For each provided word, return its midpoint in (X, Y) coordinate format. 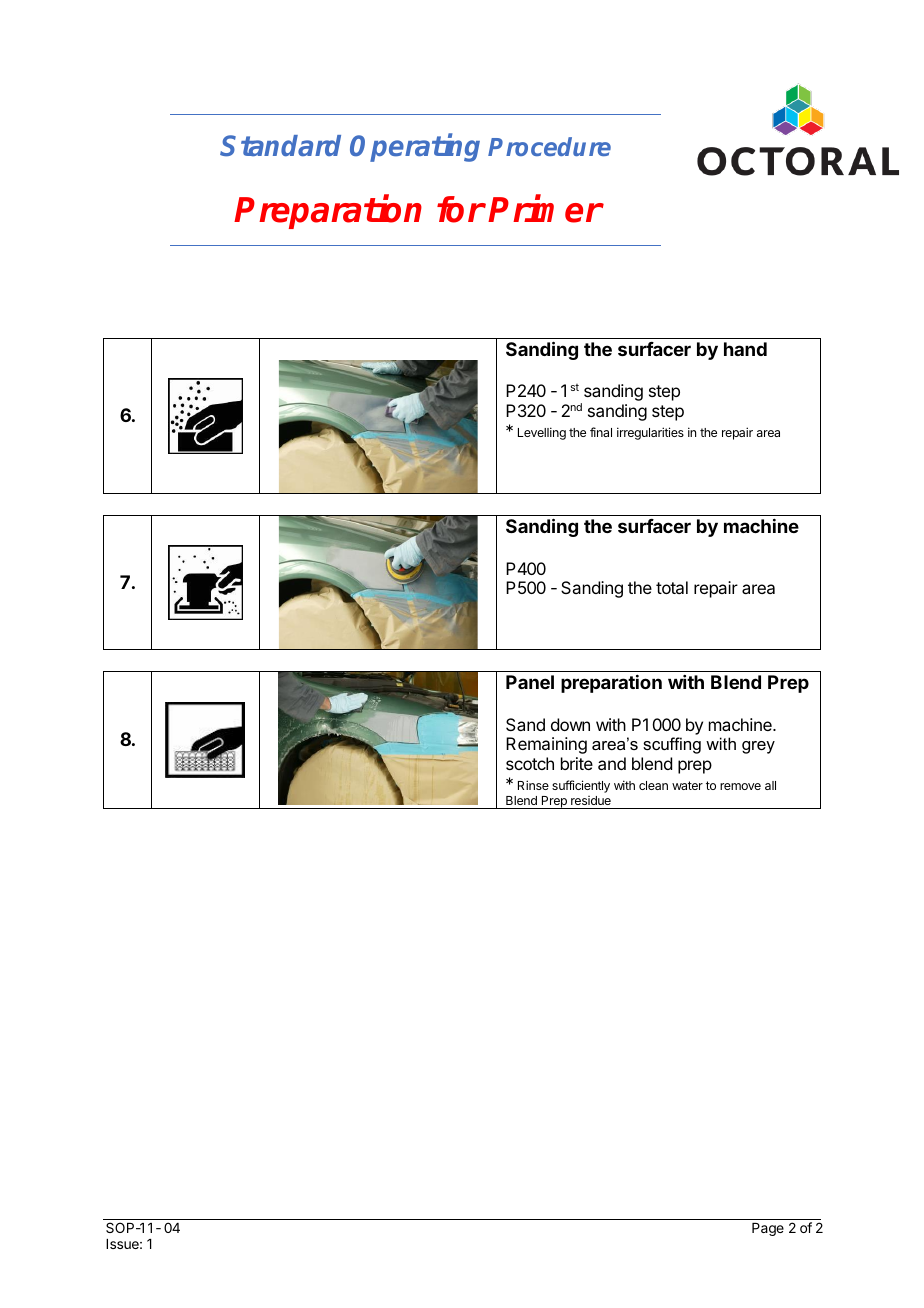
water (687, 785)
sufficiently (581, 786)
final (601, 432)
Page (768, 1229)
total (672, 587)
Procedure (549, 146)
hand (745, 349)
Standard (280, 146)
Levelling (542, 433)
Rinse (533, 785)
